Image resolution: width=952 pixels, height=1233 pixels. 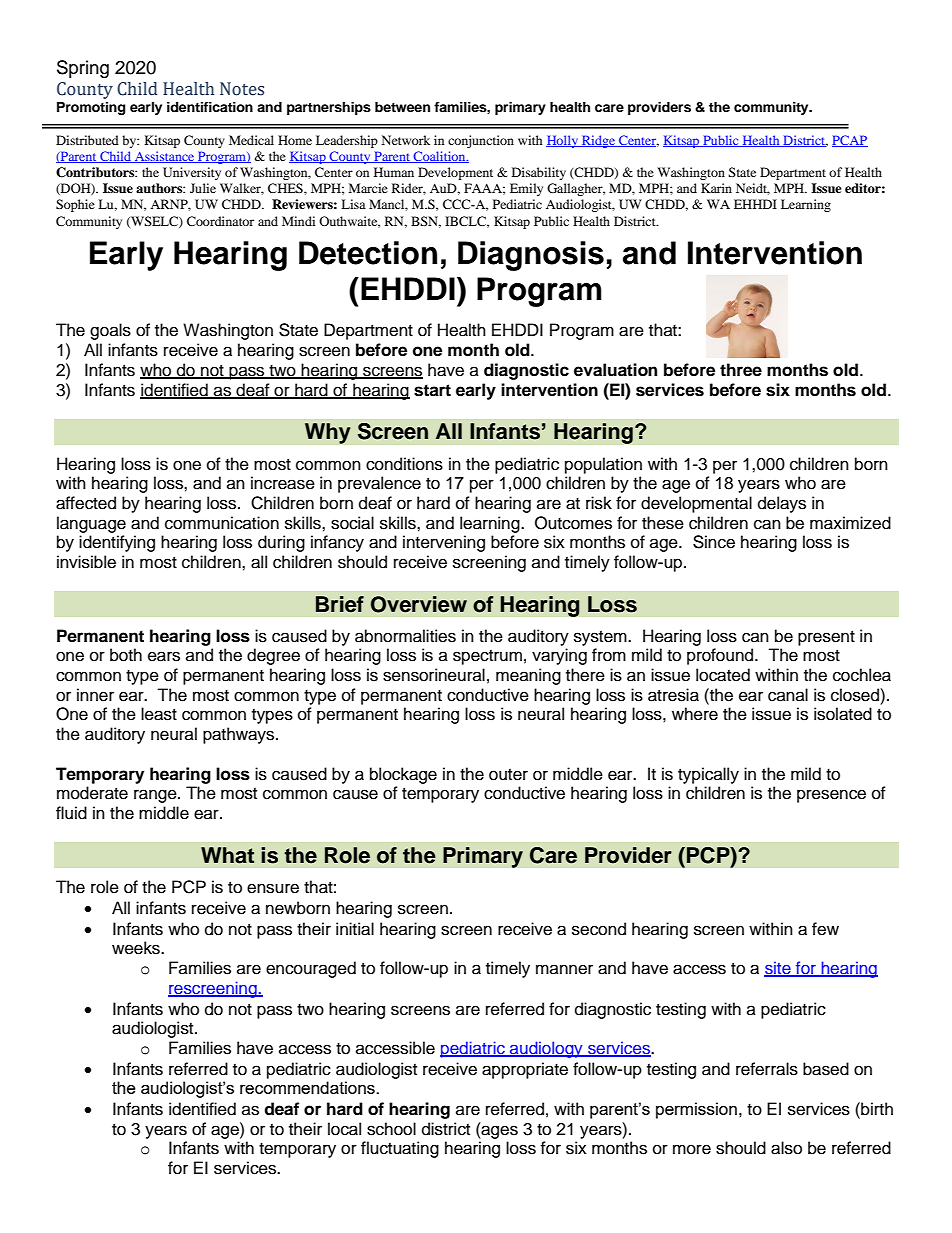 What do you see at coordinates (850, 141) in the document?
I see `PCAP` at bounding box center [850, 141].
